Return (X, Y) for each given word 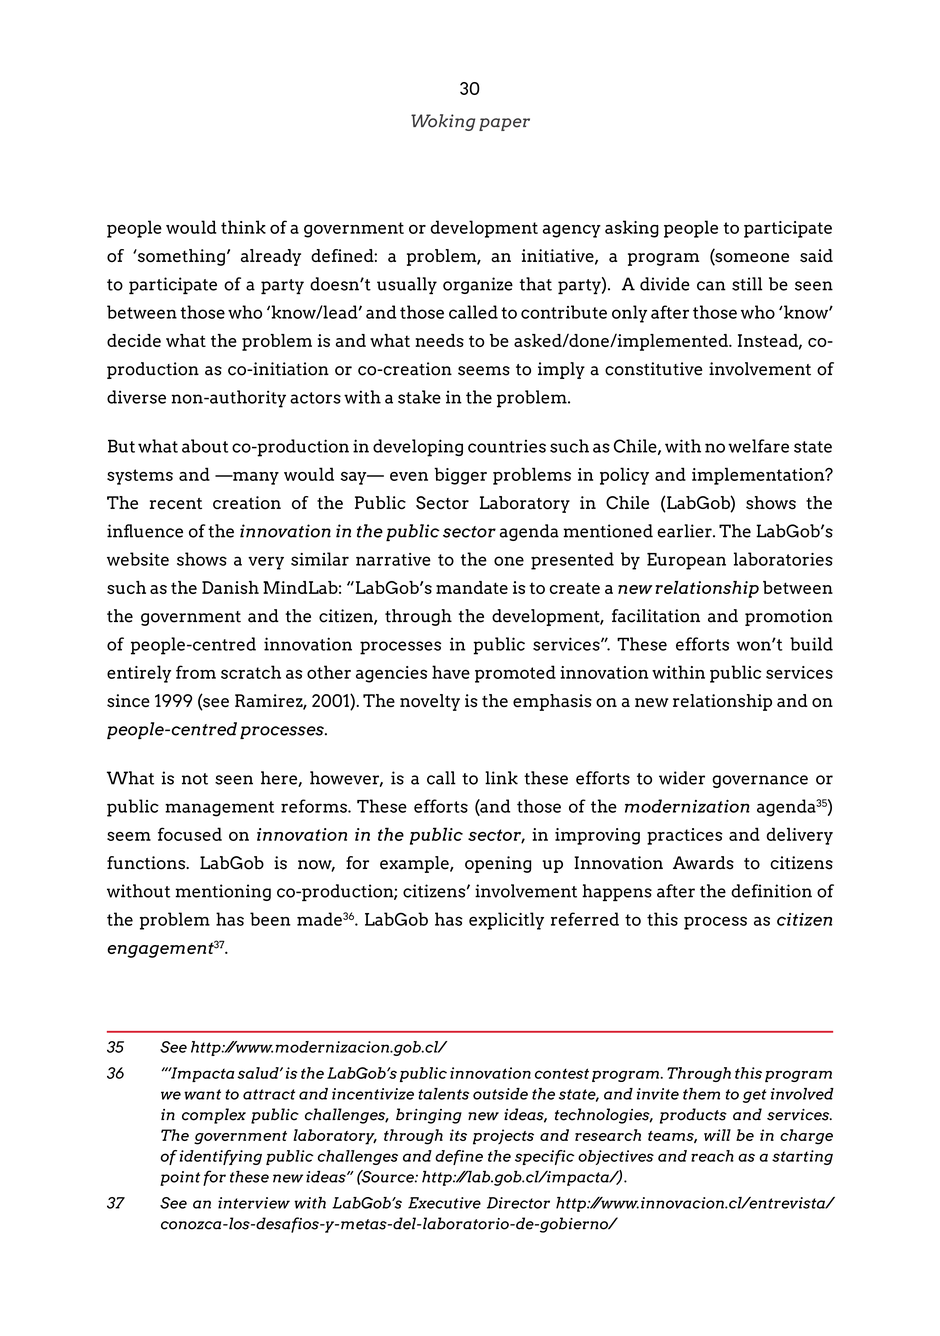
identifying (221, 1157)
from (196, 672)
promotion (789, 617)
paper (504, 124)
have (451, 672)
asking (632, 229)
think (243, 227)
